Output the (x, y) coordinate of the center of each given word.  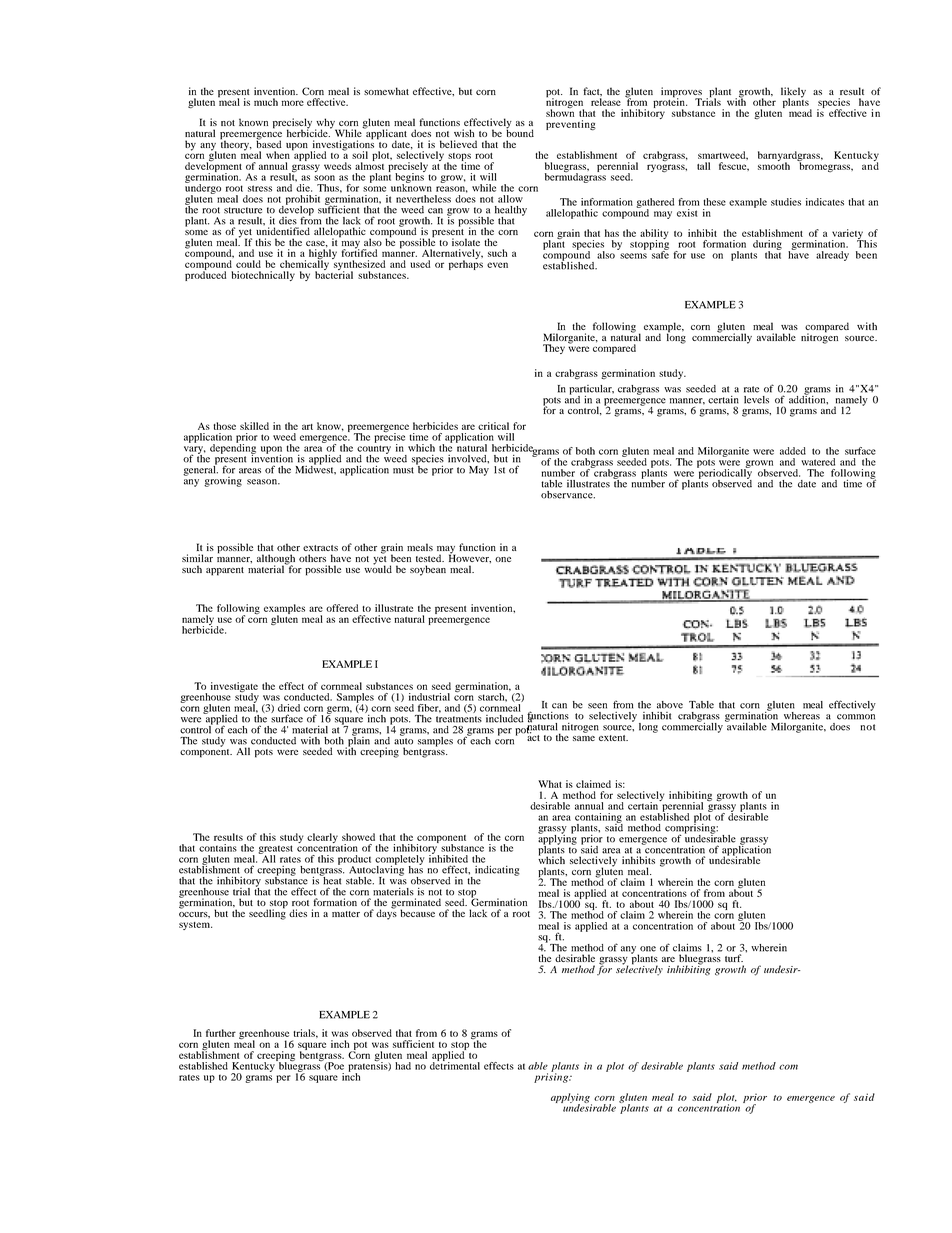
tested (430, 558)
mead (800, 113)
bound (520, 132)
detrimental (455, 1065)
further (221, 1033)
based (268, 143)
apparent (225, 571)
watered (818, 462)
